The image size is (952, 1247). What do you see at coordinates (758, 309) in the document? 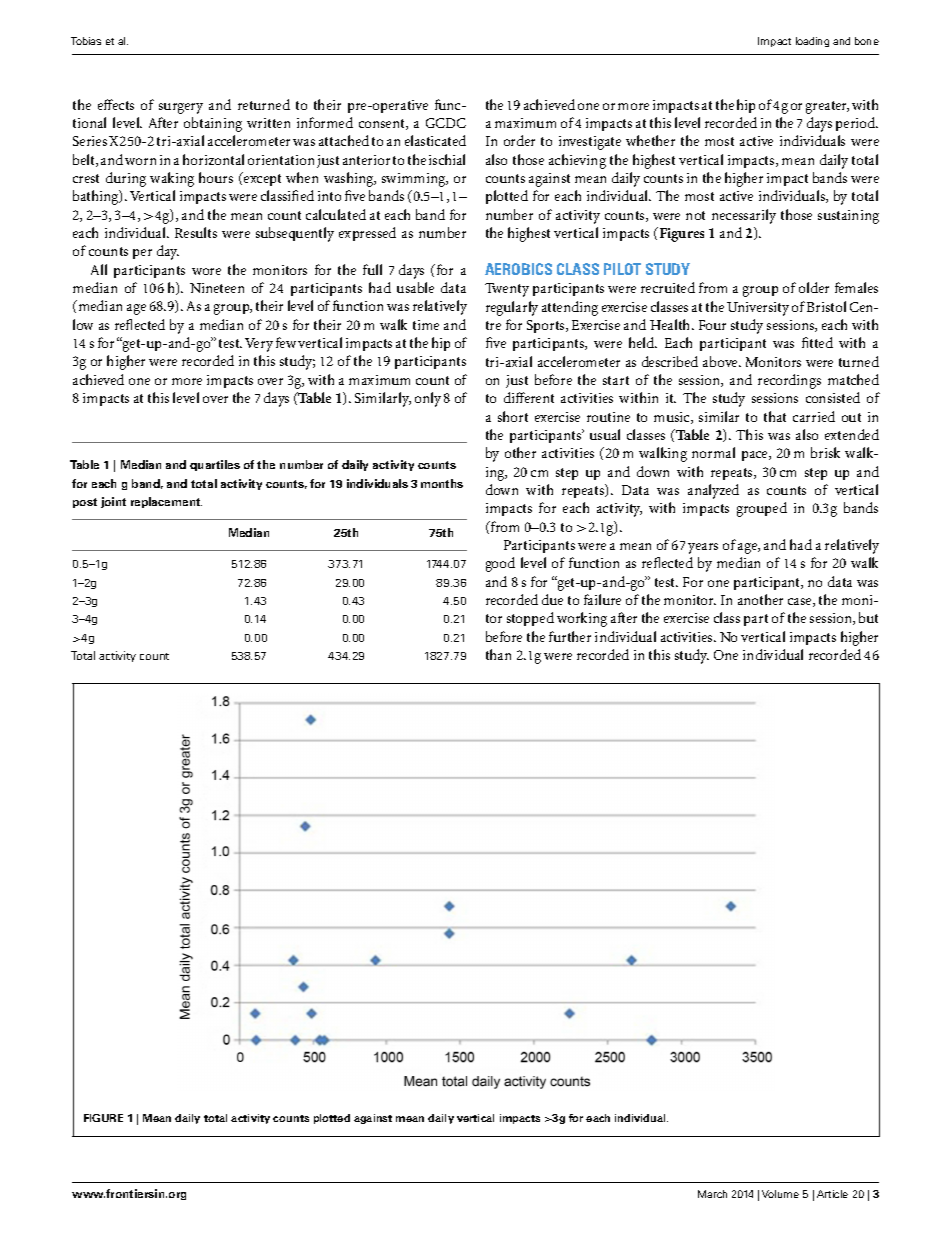
I see `University` at bounding box center [758, 309].
